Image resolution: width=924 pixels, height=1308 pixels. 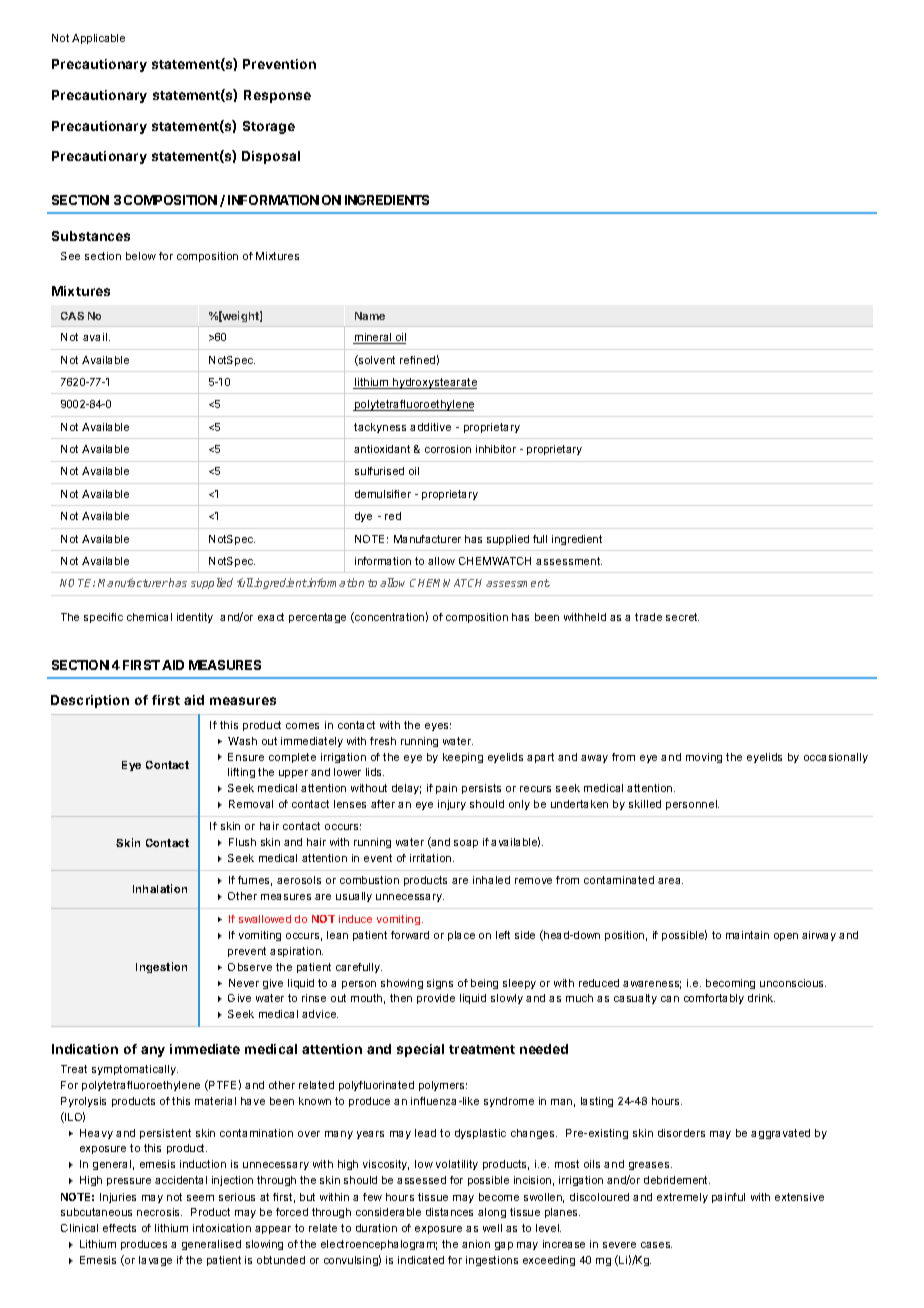 What do you see at coordinates (277, 96) in the screenshot?
I see `Response` at bounding box center [277, 96].
